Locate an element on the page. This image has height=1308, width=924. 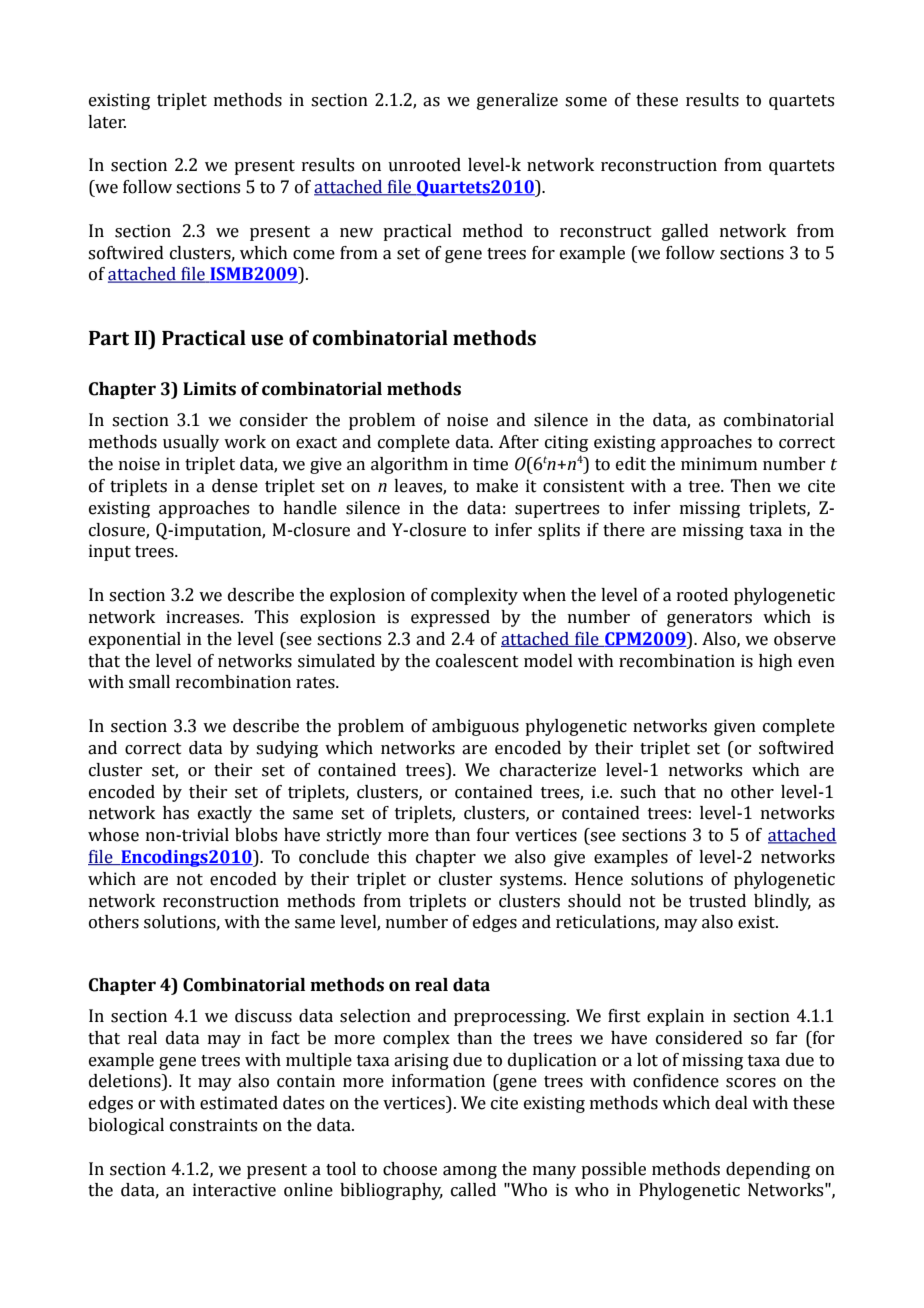
After is located at coordinates (518, 442).
